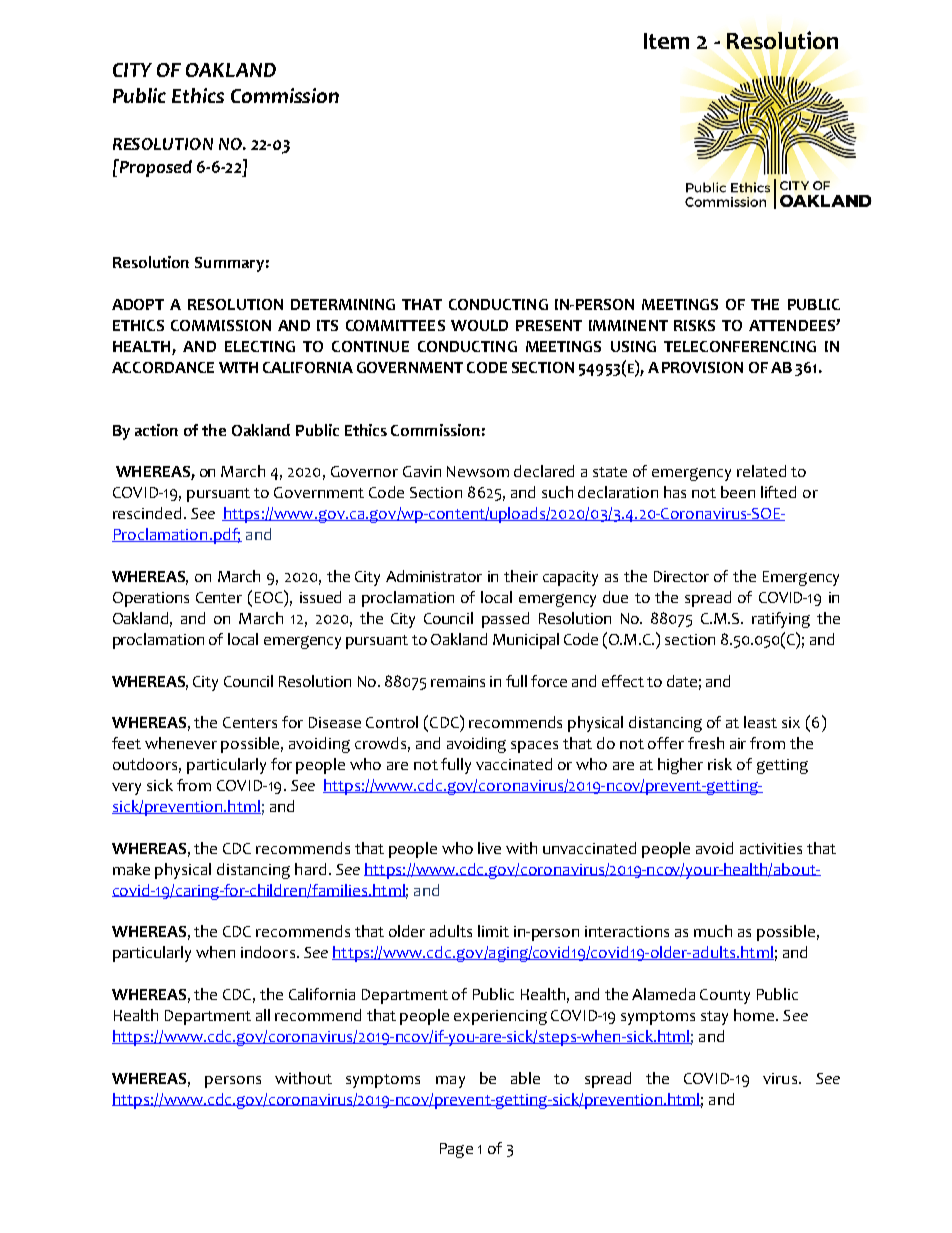 The image size is (952, 1233). What do you see at coordinates (154, 168) in the document?
I see `Proposed` at bounding box center [154, 168].
